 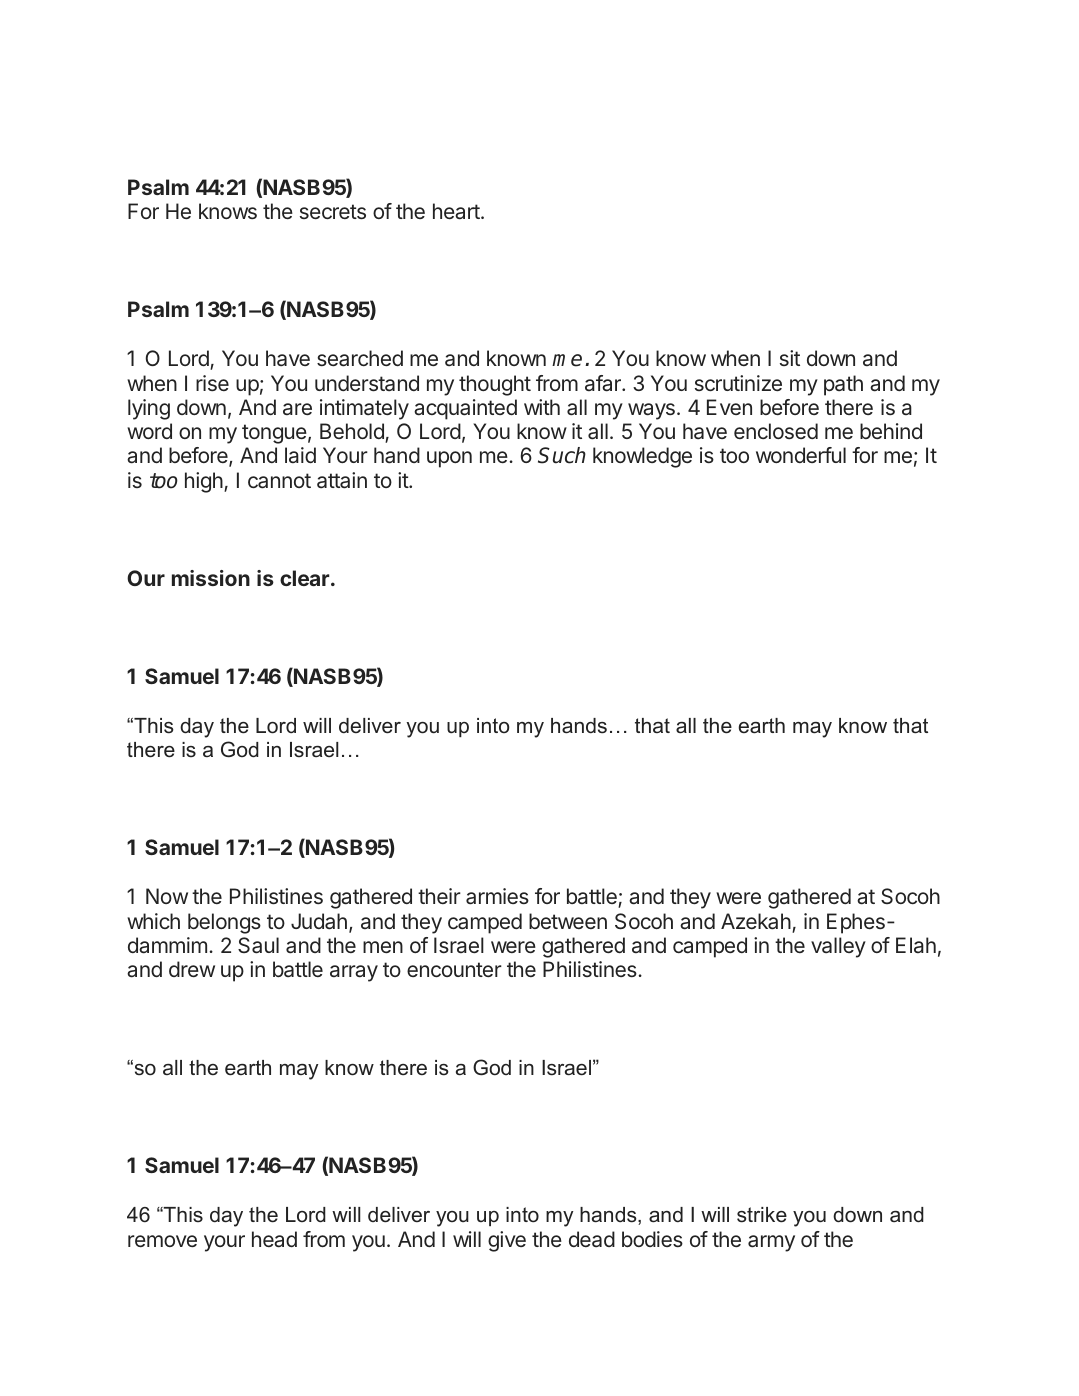 What do you see at coordinates (274, 1239) in the screenshot?
I see `head` at bounding box center [274, 1239].
